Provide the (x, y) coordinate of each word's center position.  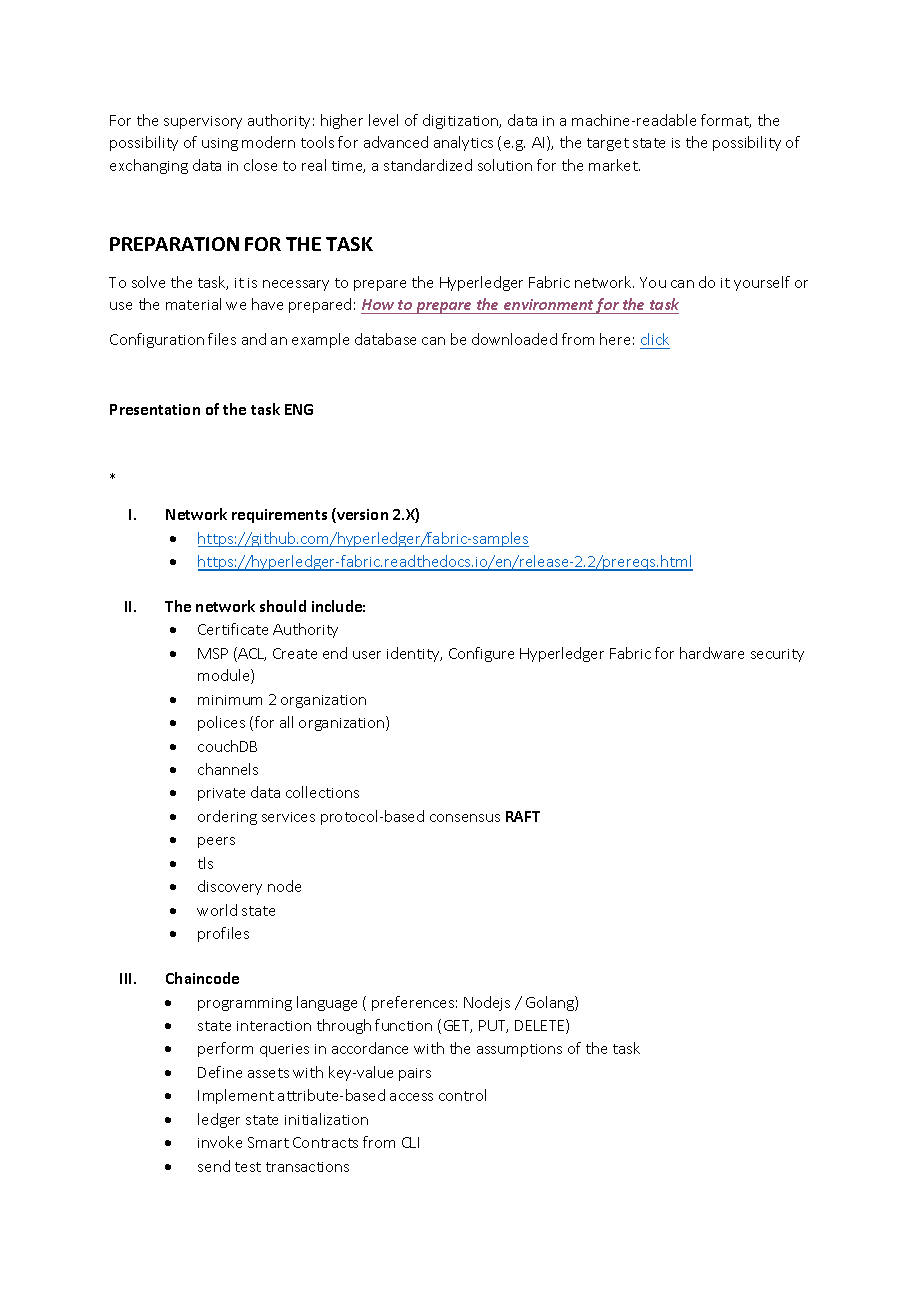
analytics (463, 143)
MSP (213, 653)
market (614, 165)
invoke (220, 1142)
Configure (481, 654)
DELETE (541, 1026)
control (462, 1095)
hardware (712, 653)
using (220, 144)
